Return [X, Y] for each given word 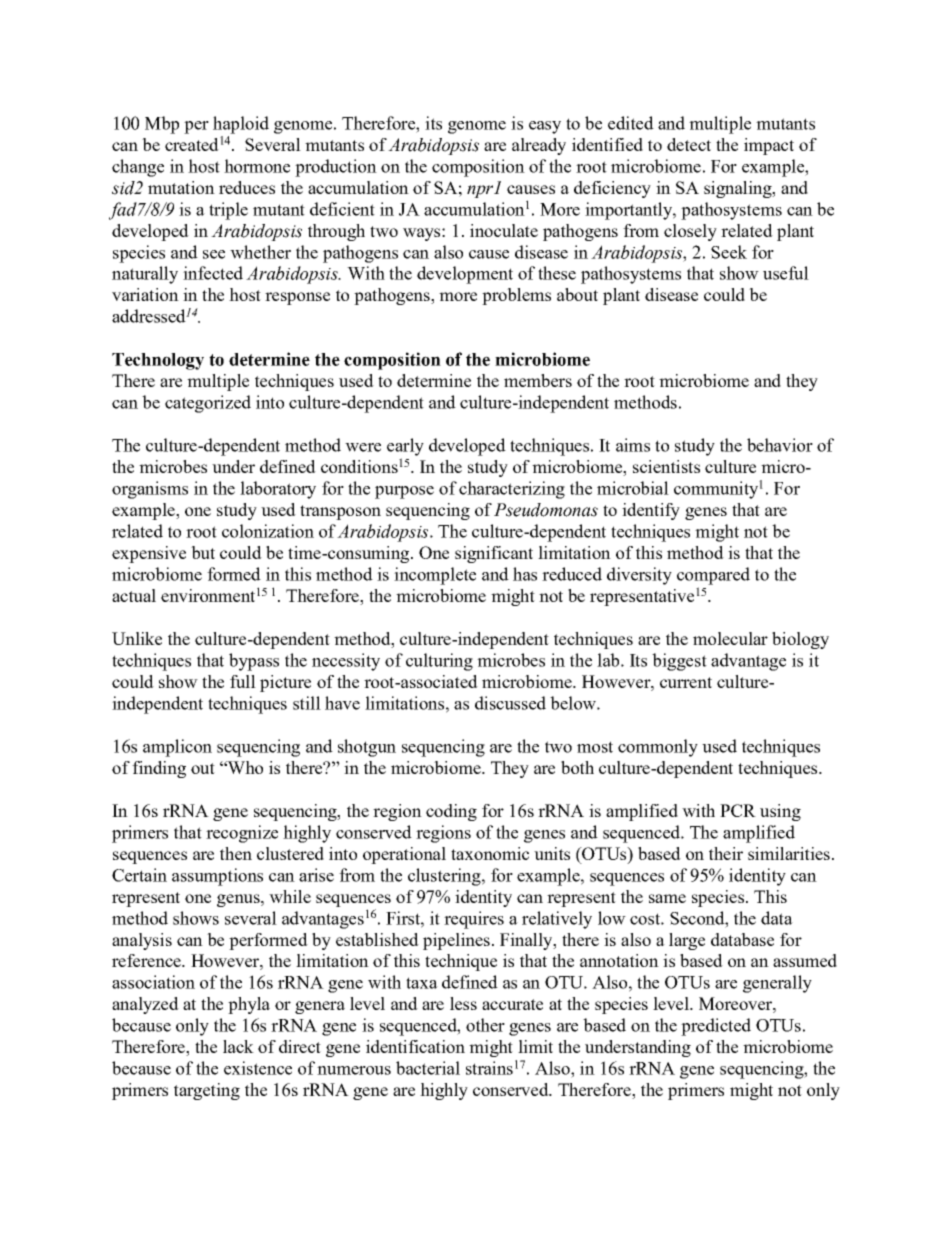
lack [238, 1046]
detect [689, 144]
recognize [242, 834]
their [726, 853]
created [192, 144]
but [203, 552]
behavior [780, 445]
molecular [730, 638]
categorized [208, 404]
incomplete [435, 576]
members [538, 380]
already [539, 146]
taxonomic [490, 853]
